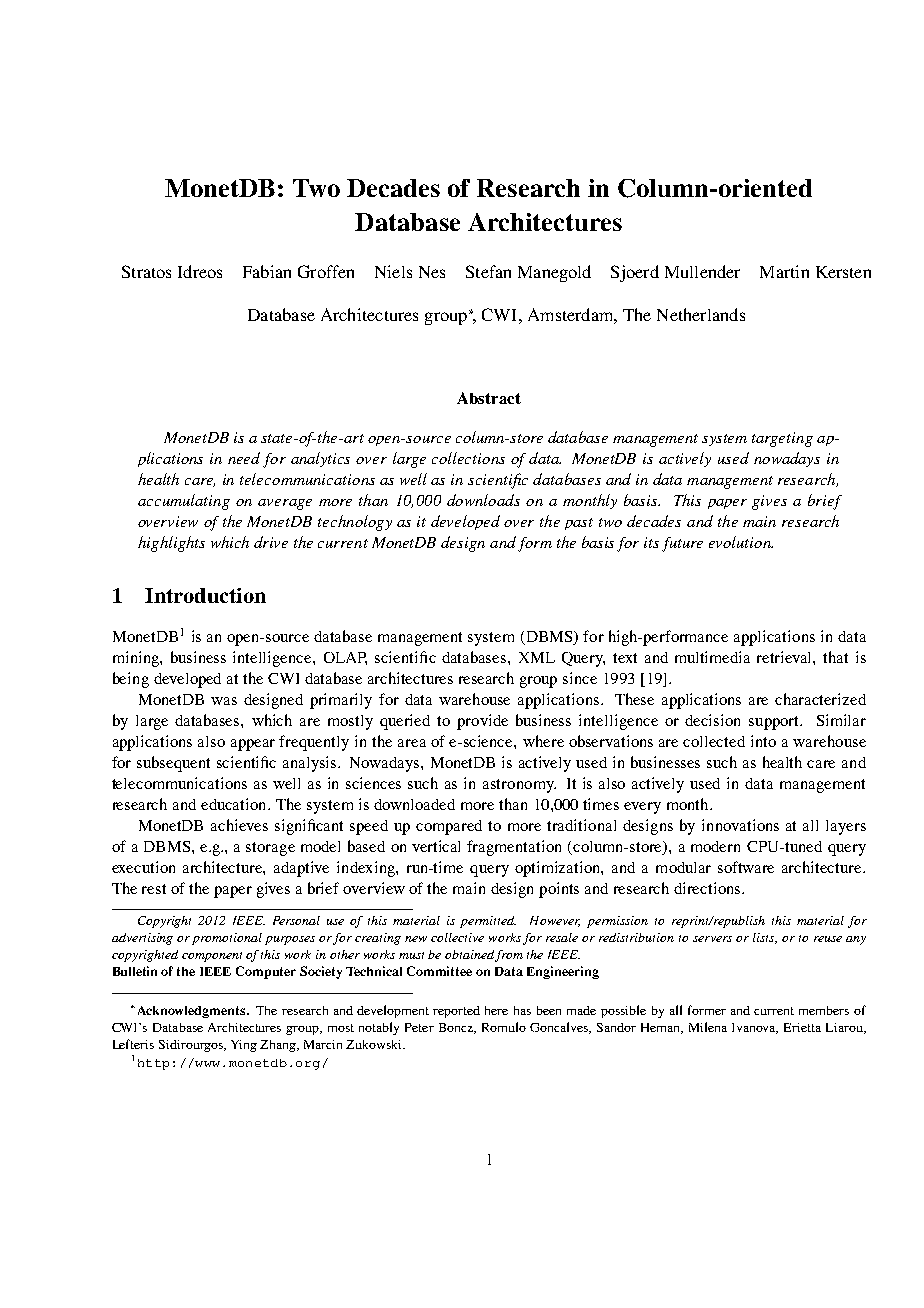 This screenshot has height=1308, width=924. What do you see at coordinates (468, 458) in the screenshot?
I see `collections` at bounding box center [468, 458].
